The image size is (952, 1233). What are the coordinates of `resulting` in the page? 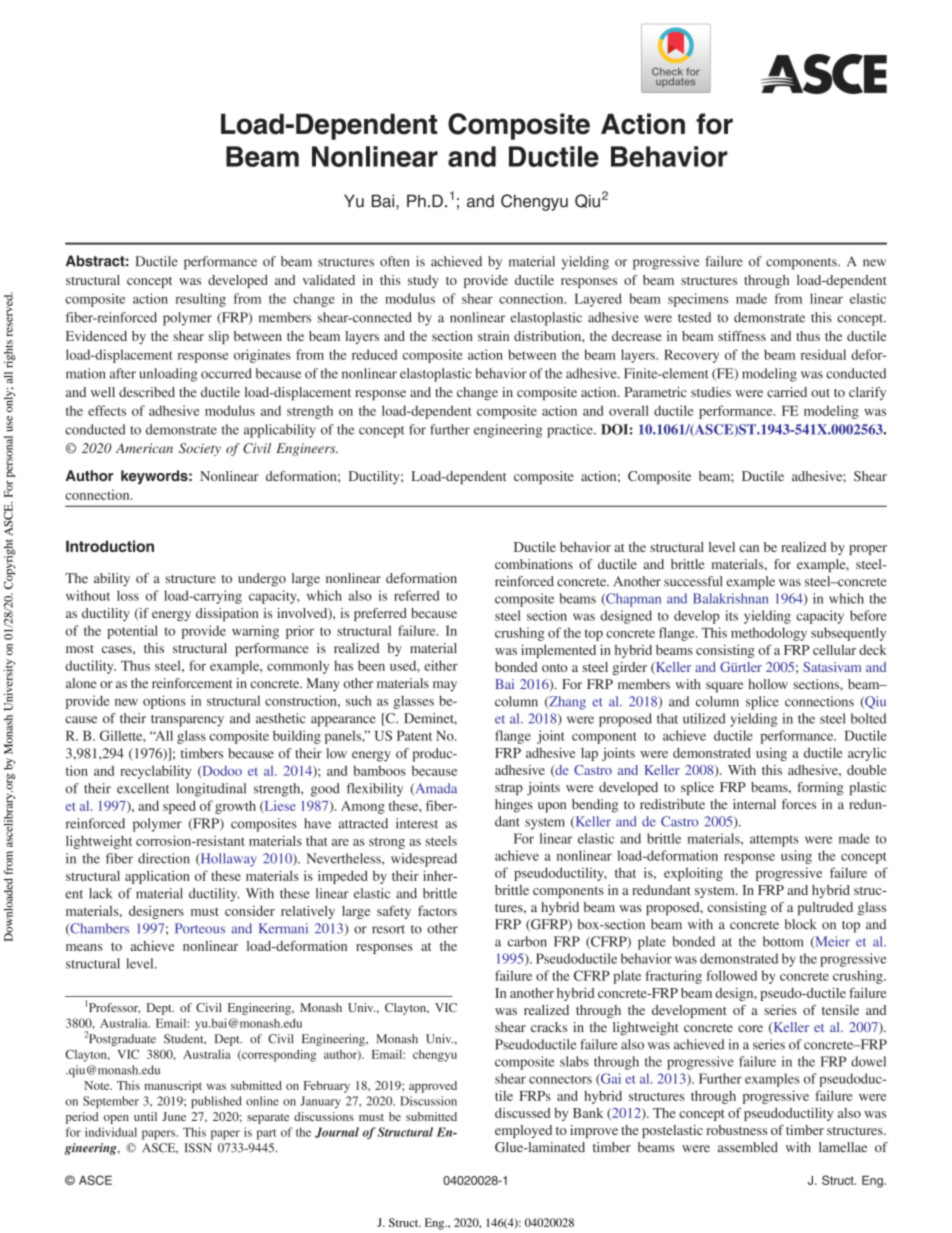 It's located at (201, 300).
